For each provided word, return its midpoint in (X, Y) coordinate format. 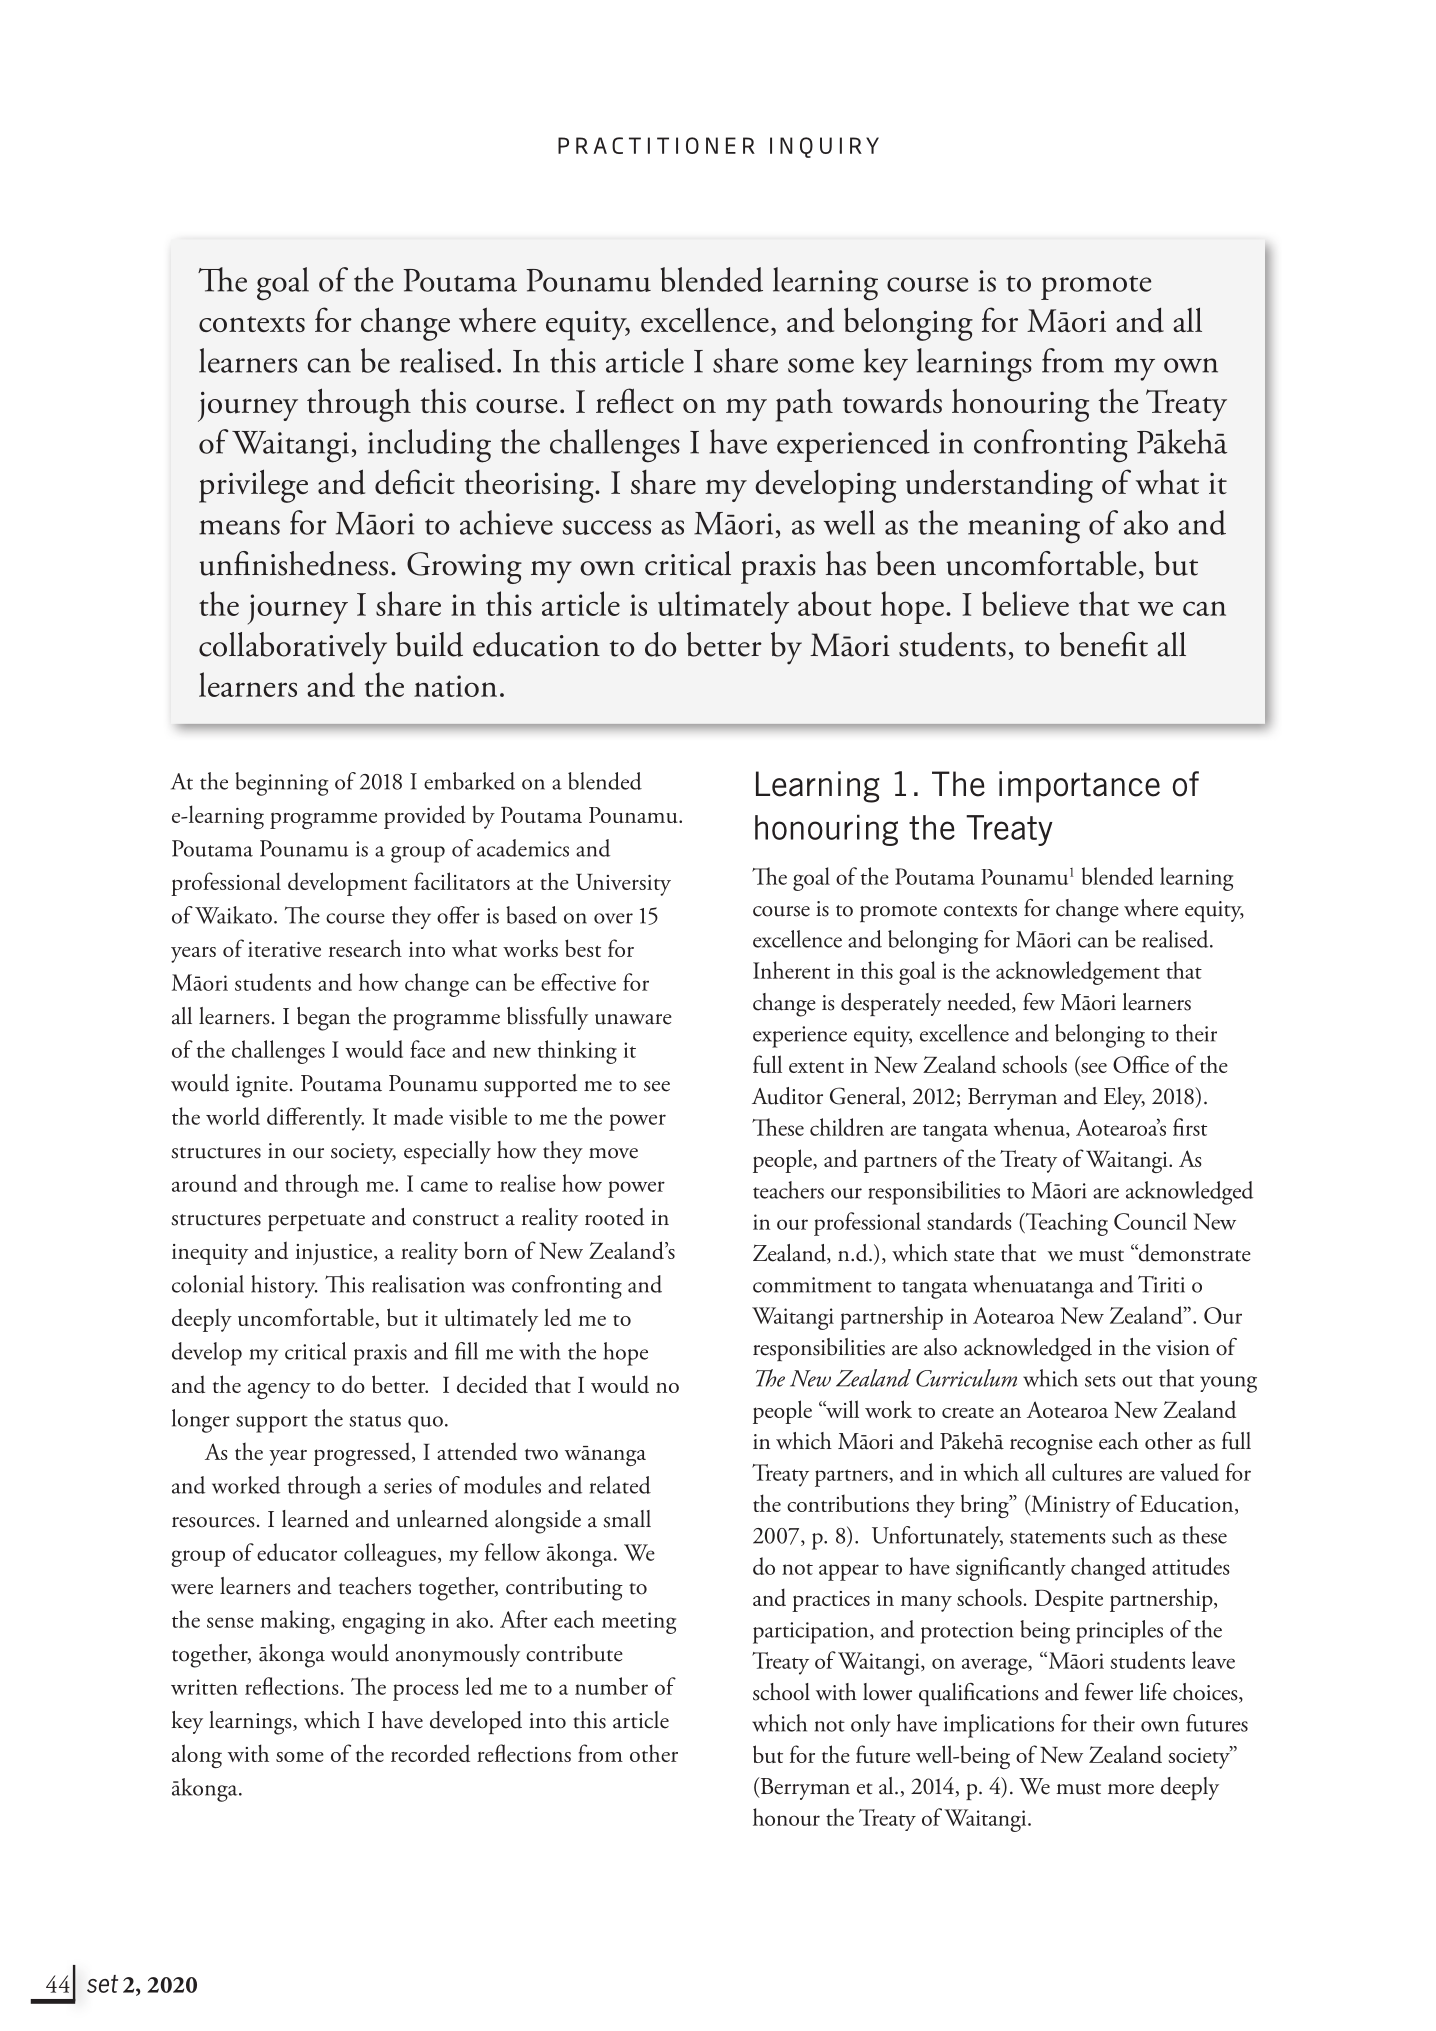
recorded (430, 1753)
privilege (253, 486)
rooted (614, 1217)
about (834, 603)
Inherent (791, 970)
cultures (1087, 1472)
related (620, 1485)
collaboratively (293, 648)
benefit (1104, 644)
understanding (999, 486)
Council (1150, 1221)
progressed (363, 1454)
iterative (284, 949)
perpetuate (316, 1222)
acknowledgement (1078, 973)
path (804, 405)
